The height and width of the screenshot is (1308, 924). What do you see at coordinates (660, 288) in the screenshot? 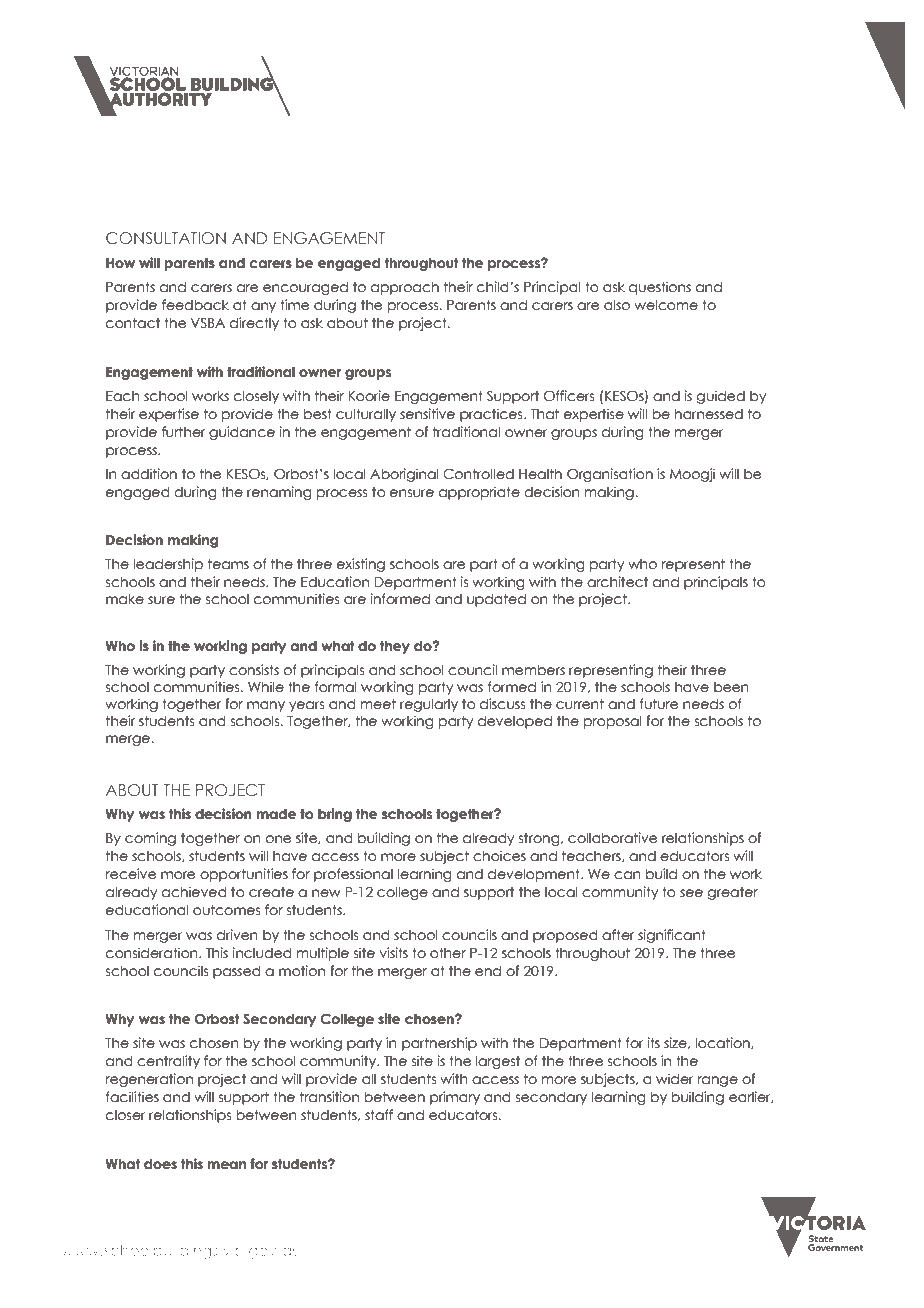
I see `questions` at bounding box center [660, 288].
